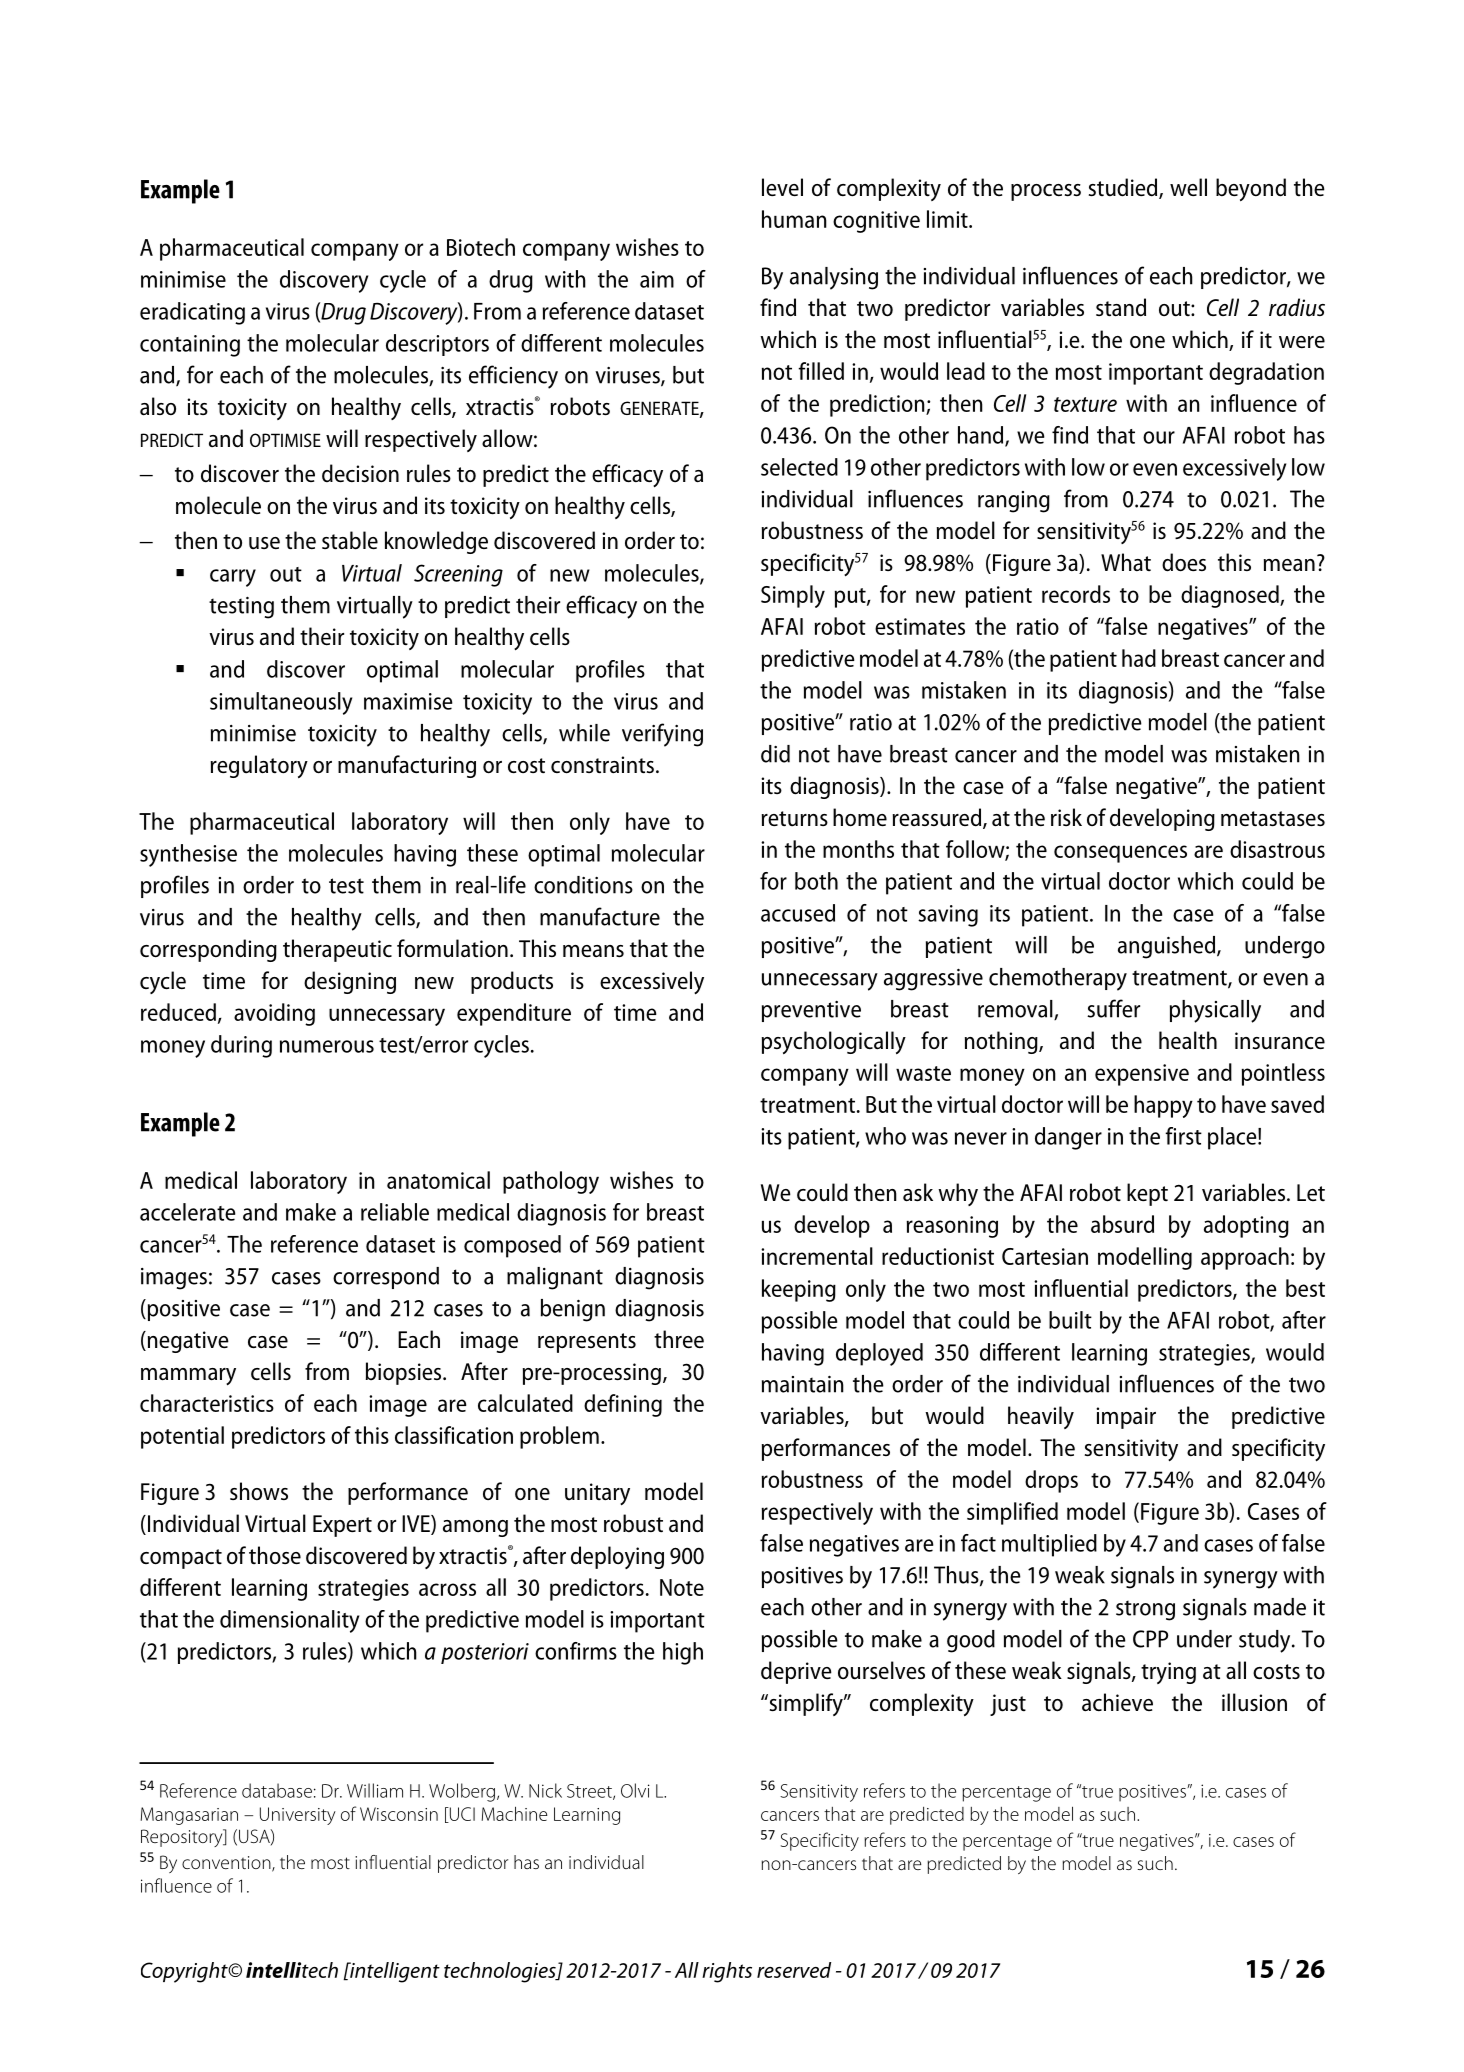 This document has width=1464, height=2072. What do you see at coordinates (798, 913) in the document?
I see `accused` at bounding box center [798, 913].
